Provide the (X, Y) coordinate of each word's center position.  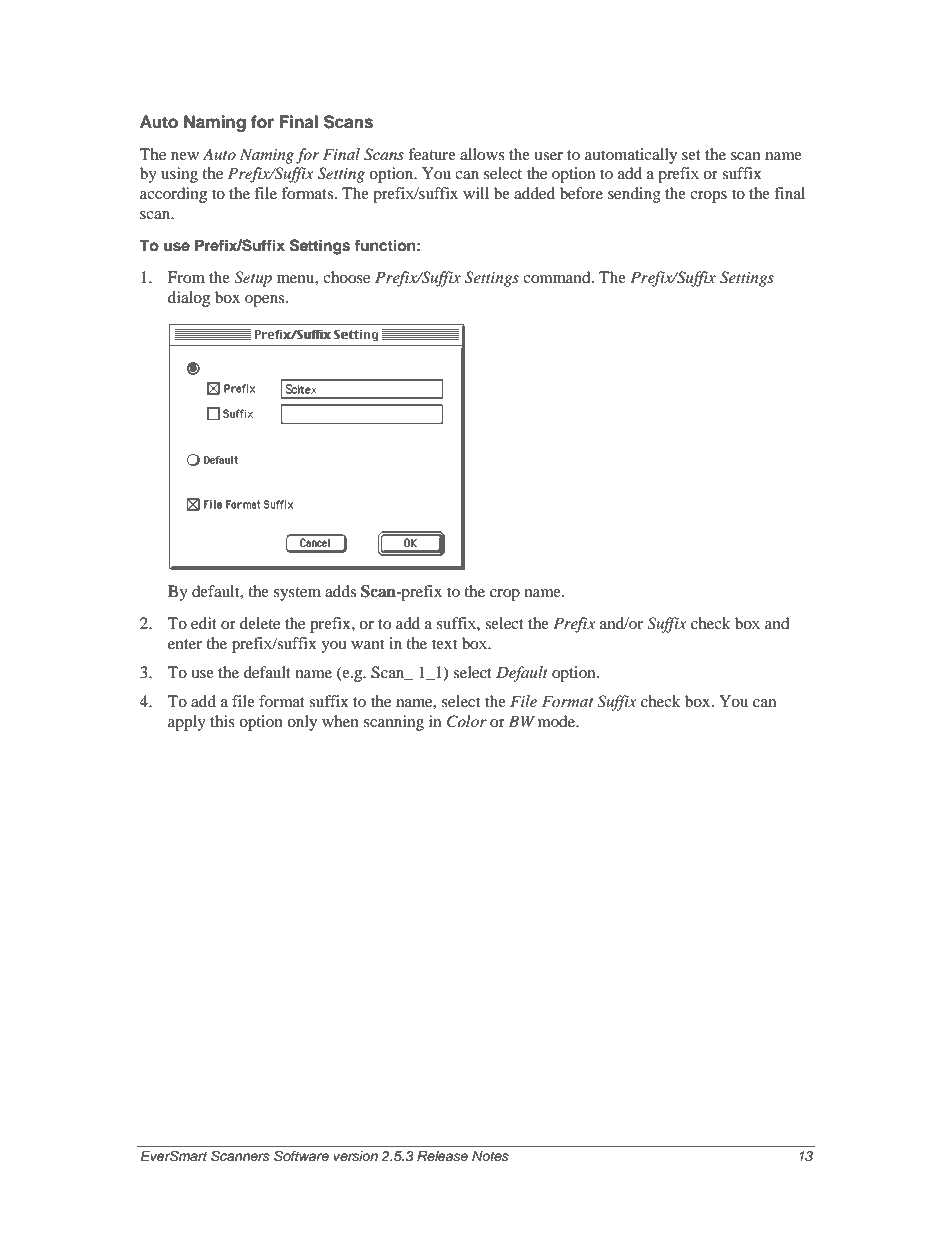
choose (346, 277)
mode (558, 721)
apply (187, 723)
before (581, 193)
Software (301, 1156)
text (444, 644)
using (179, 175)
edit (204, 623)
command (558, 277)
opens (266, 301)
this (222, 721)
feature (432, 154)
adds (340, 591)
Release (442, 1156)
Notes (490, 1156)
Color (467, 721)
